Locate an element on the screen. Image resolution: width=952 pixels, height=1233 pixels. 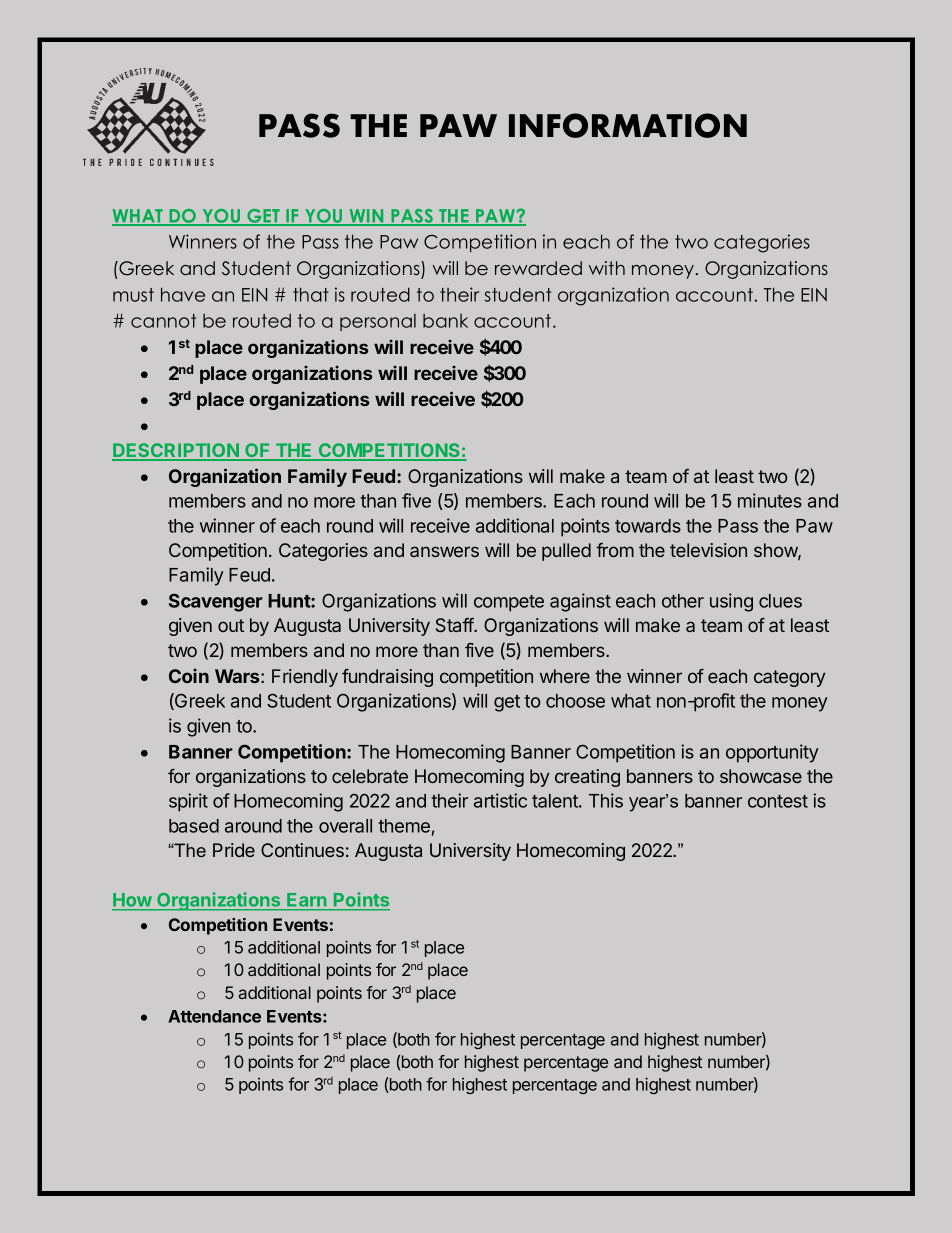
television is located at coordinates (708, 550).
